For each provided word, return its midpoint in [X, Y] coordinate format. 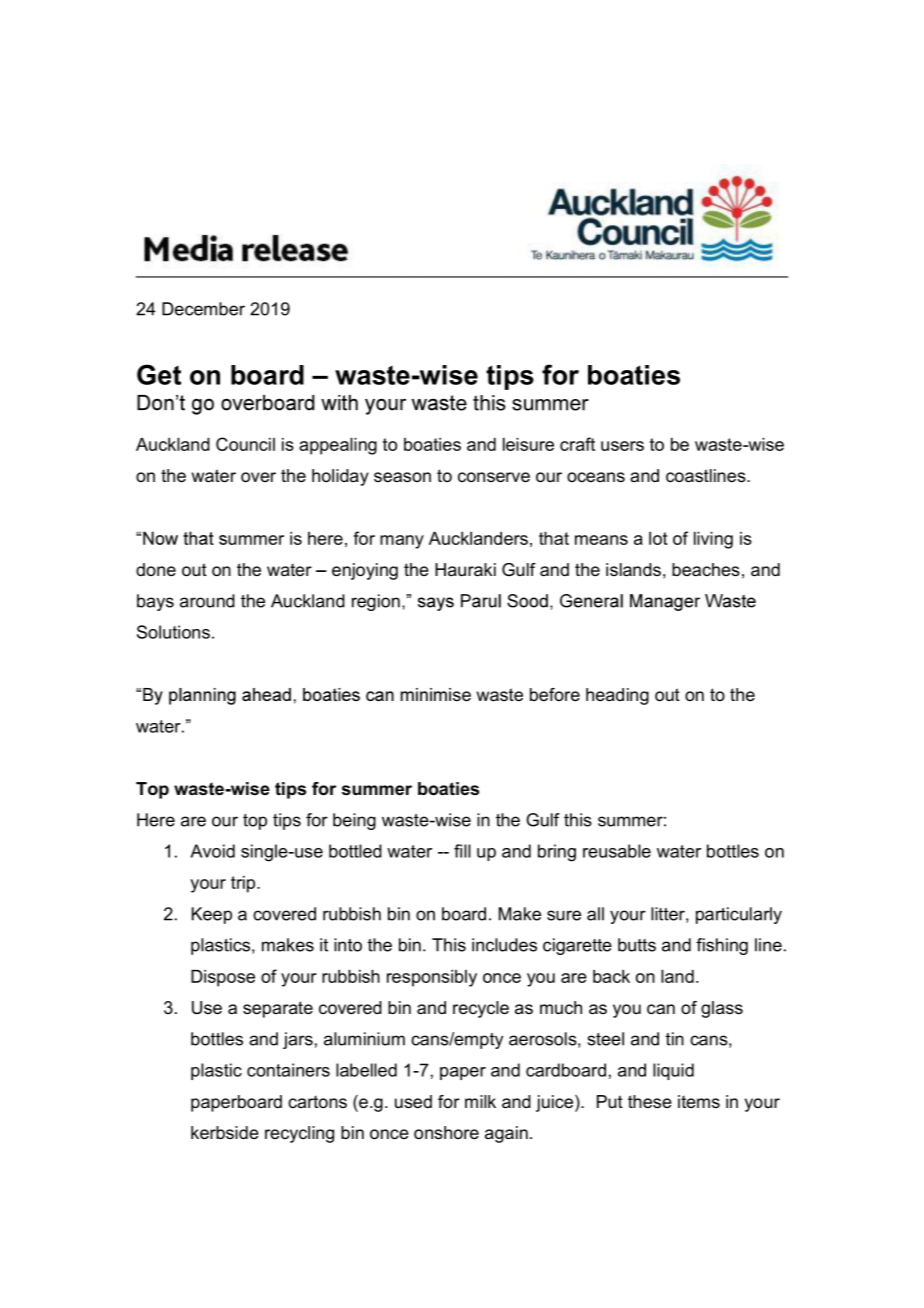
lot [658, 538]
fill [462, 851]
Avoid [212, 851]
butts [637, 945]
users [622, 446]
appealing [338, 446]
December [203, 309]
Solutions [173, 632]
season [402, 477]
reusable [617, 851]
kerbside [225, 1133]
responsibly [432, 978]
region [376, 602]
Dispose [223, 978]
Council [245, 444]
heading [617, 696]
